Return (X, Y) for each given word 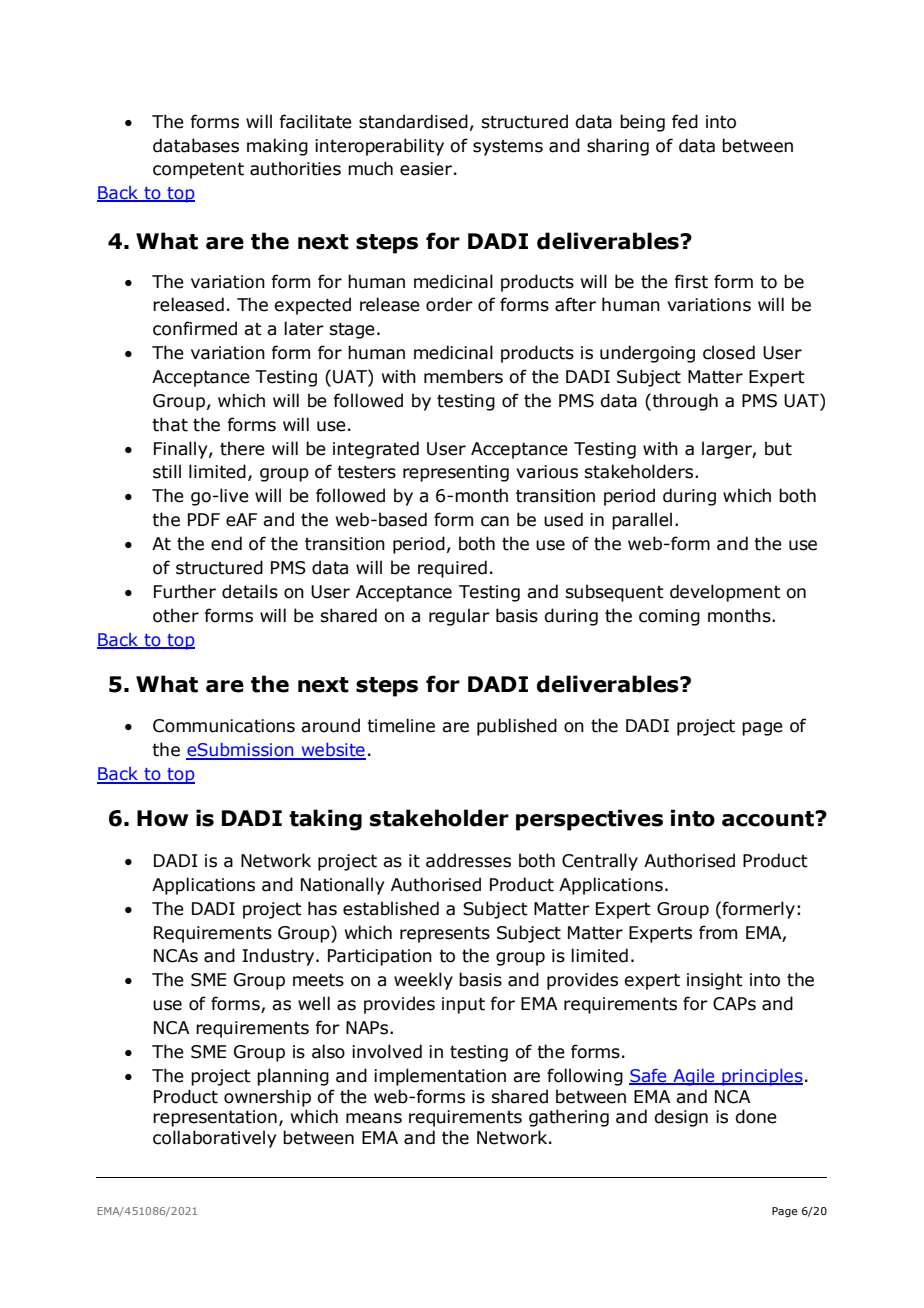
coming (669, 617)
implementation (440, 1077)
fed (685, 121)
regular (459, 617)
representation (215, 1118)
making (277, 147)
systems (508, 148)
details (250, 591)
